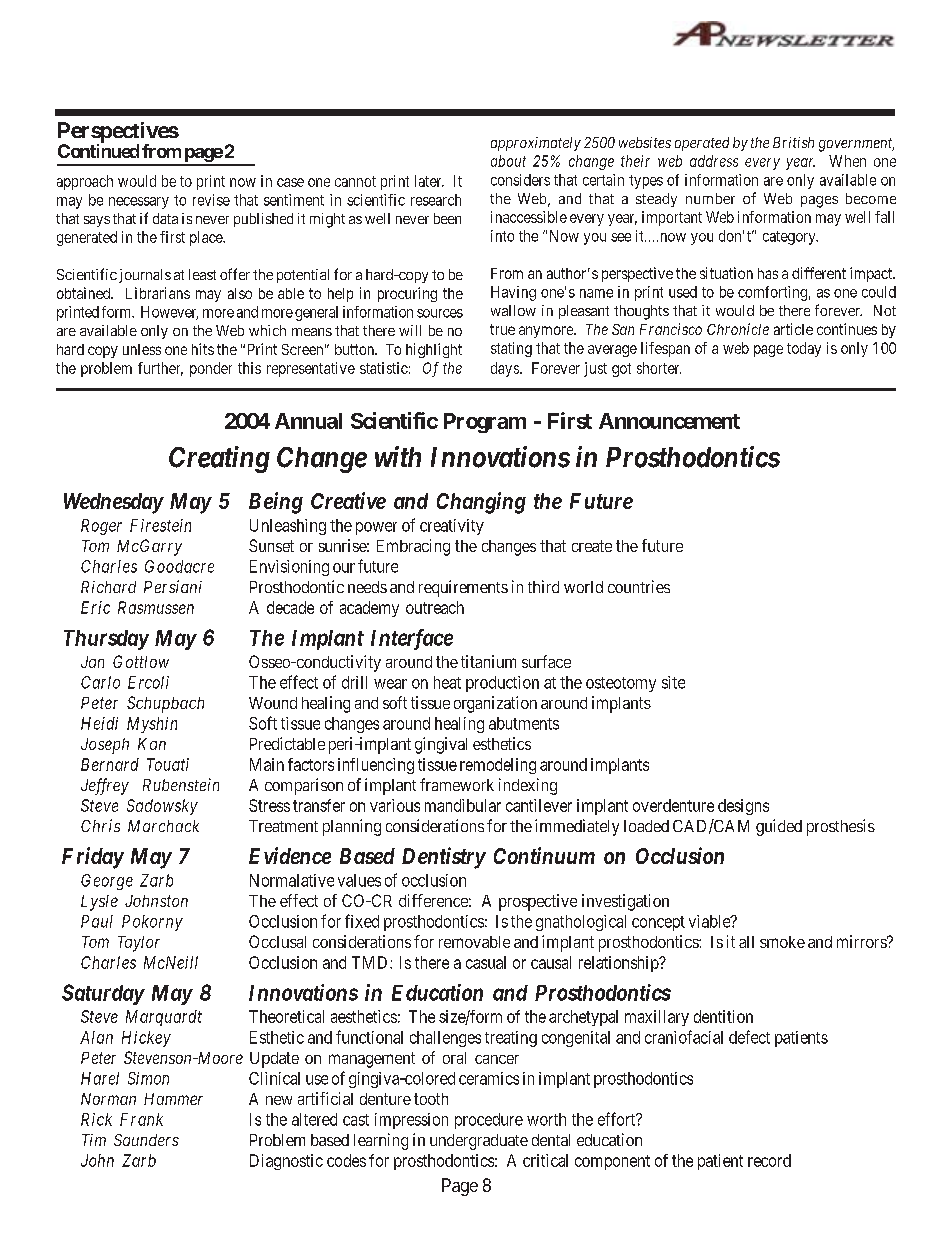  Describe the element at coordinates (479, 1142) in the image. I see `undergraduate` at that location.
